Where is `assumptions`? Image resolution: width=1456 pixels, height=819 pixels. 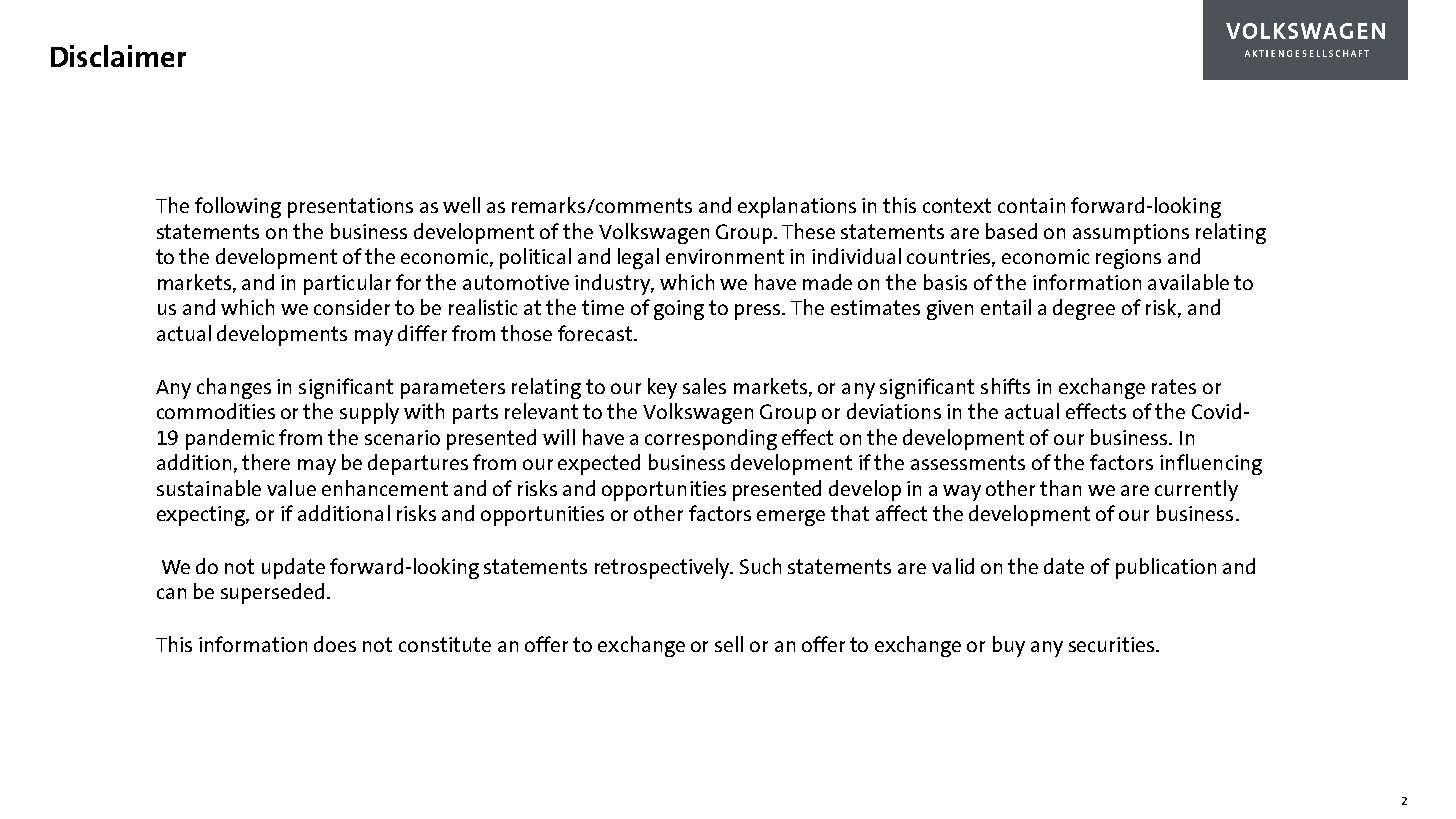
assumptions is located at coordinates (1131, 234).
